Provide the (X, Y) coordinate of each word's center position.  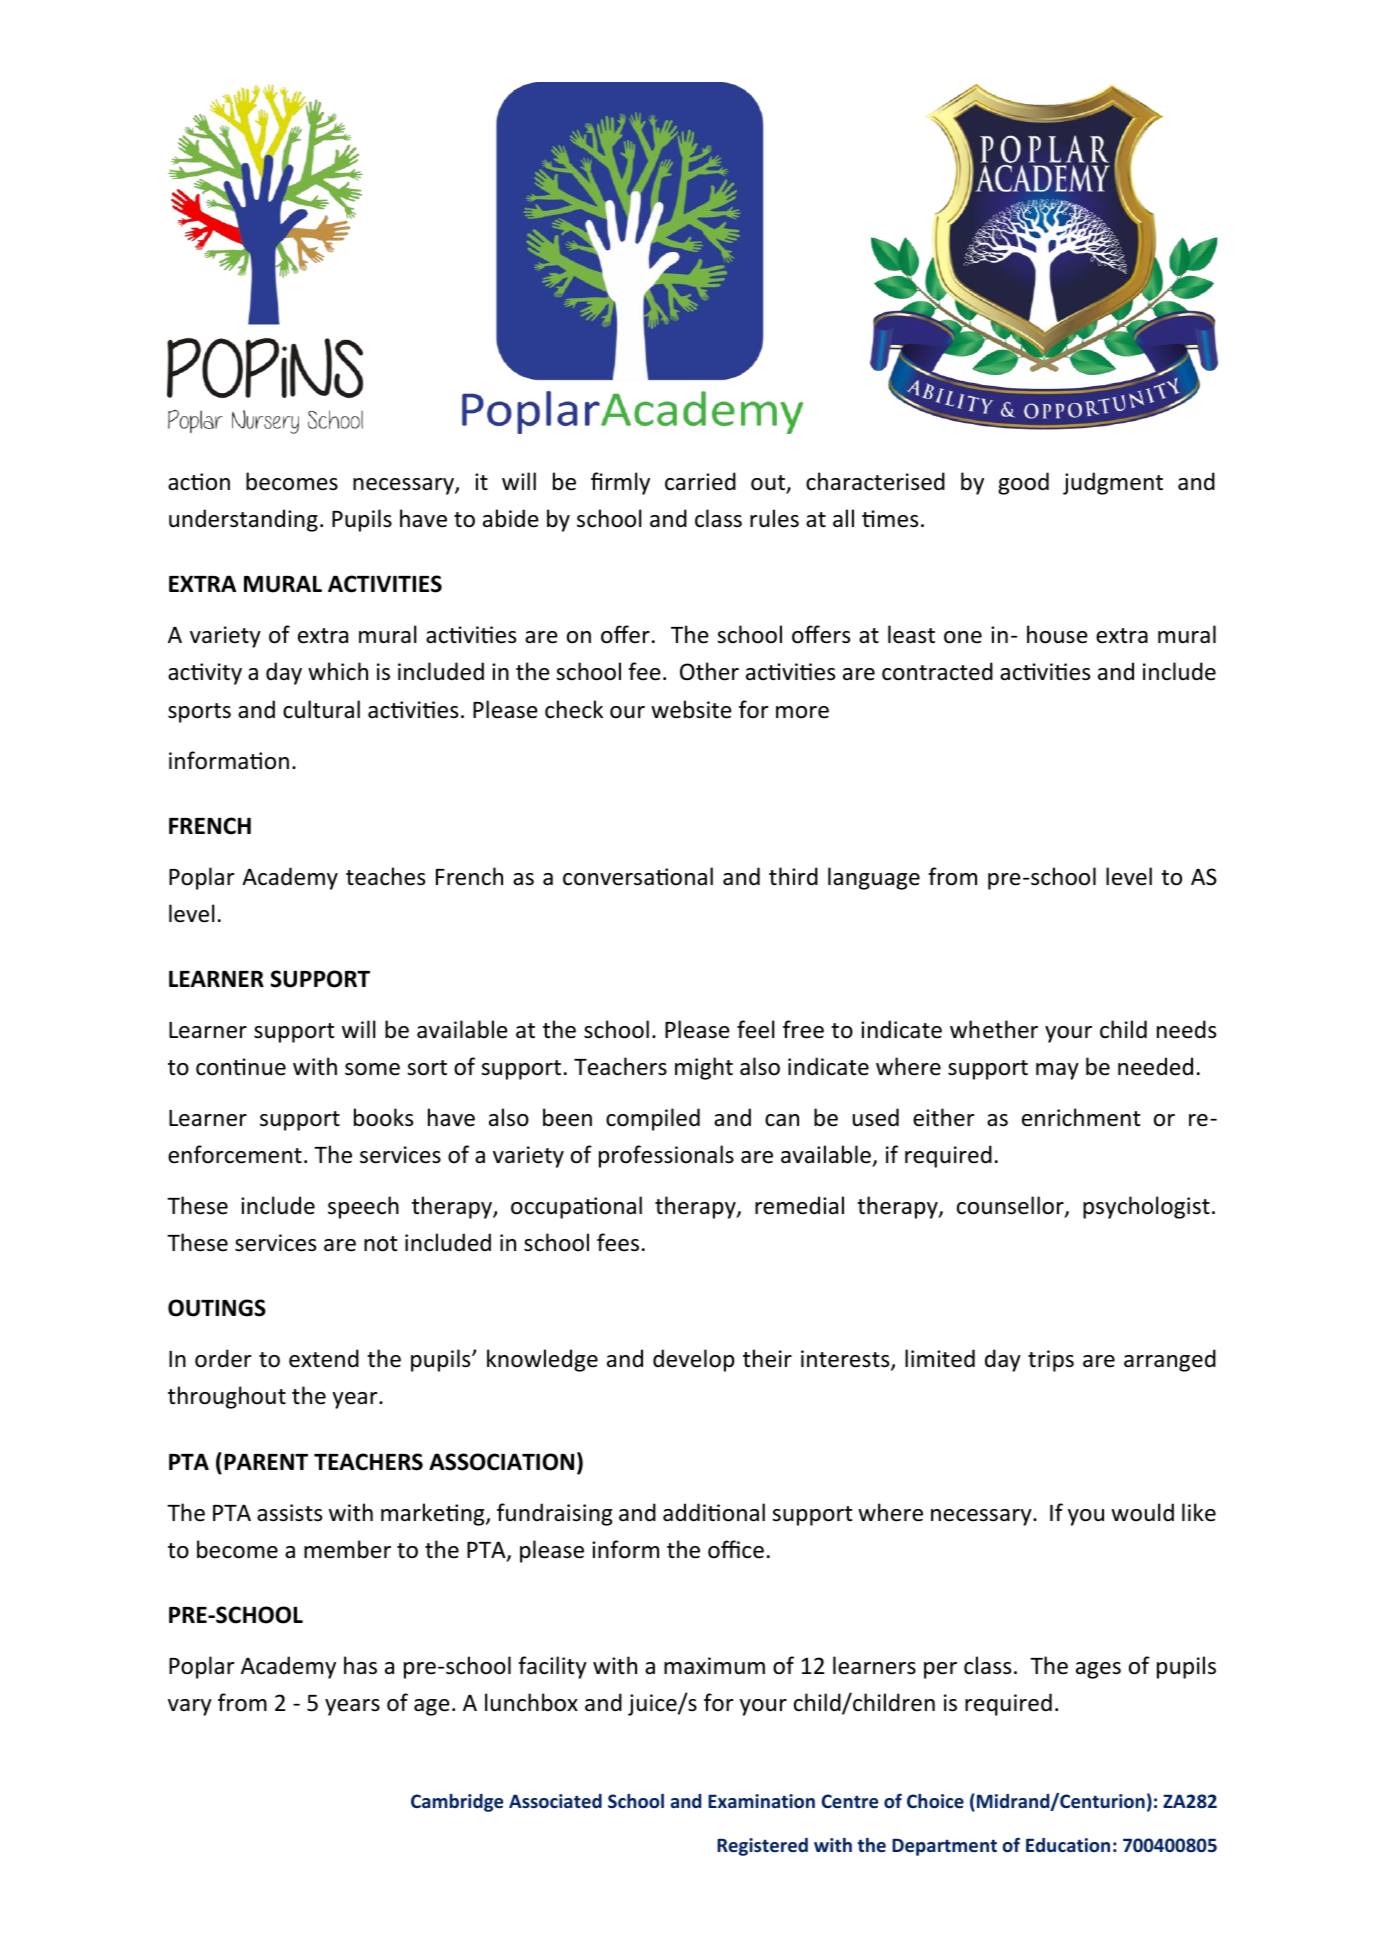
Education (1068, 1845)
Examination (761, 1801)
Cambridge (457, 1803)
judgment (1113, 483)
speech (363, 1207)
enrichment (1081, 1117)
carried (700, 481)
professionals (666, 1156)
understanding (243, 520)
